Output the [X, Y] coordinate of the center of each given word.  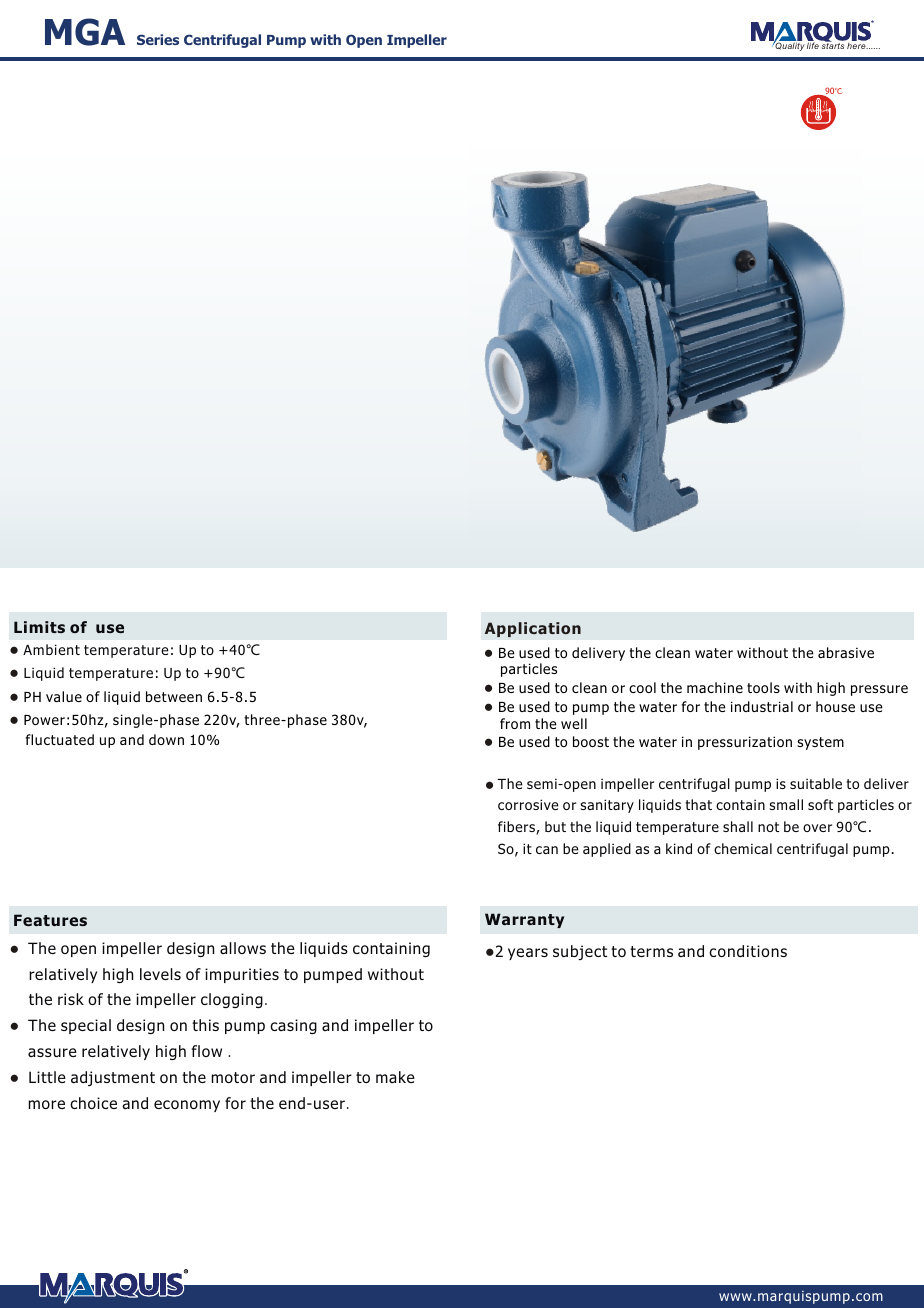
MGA [85, 32]
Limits [39, 627]
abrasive [846, 652]
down [166, 739]
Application [533, 629]
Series [158, 39]
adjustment [113, 1078]
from [515, 723]
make [395, 1077]
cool [642, 687]
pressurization [745, 743]
